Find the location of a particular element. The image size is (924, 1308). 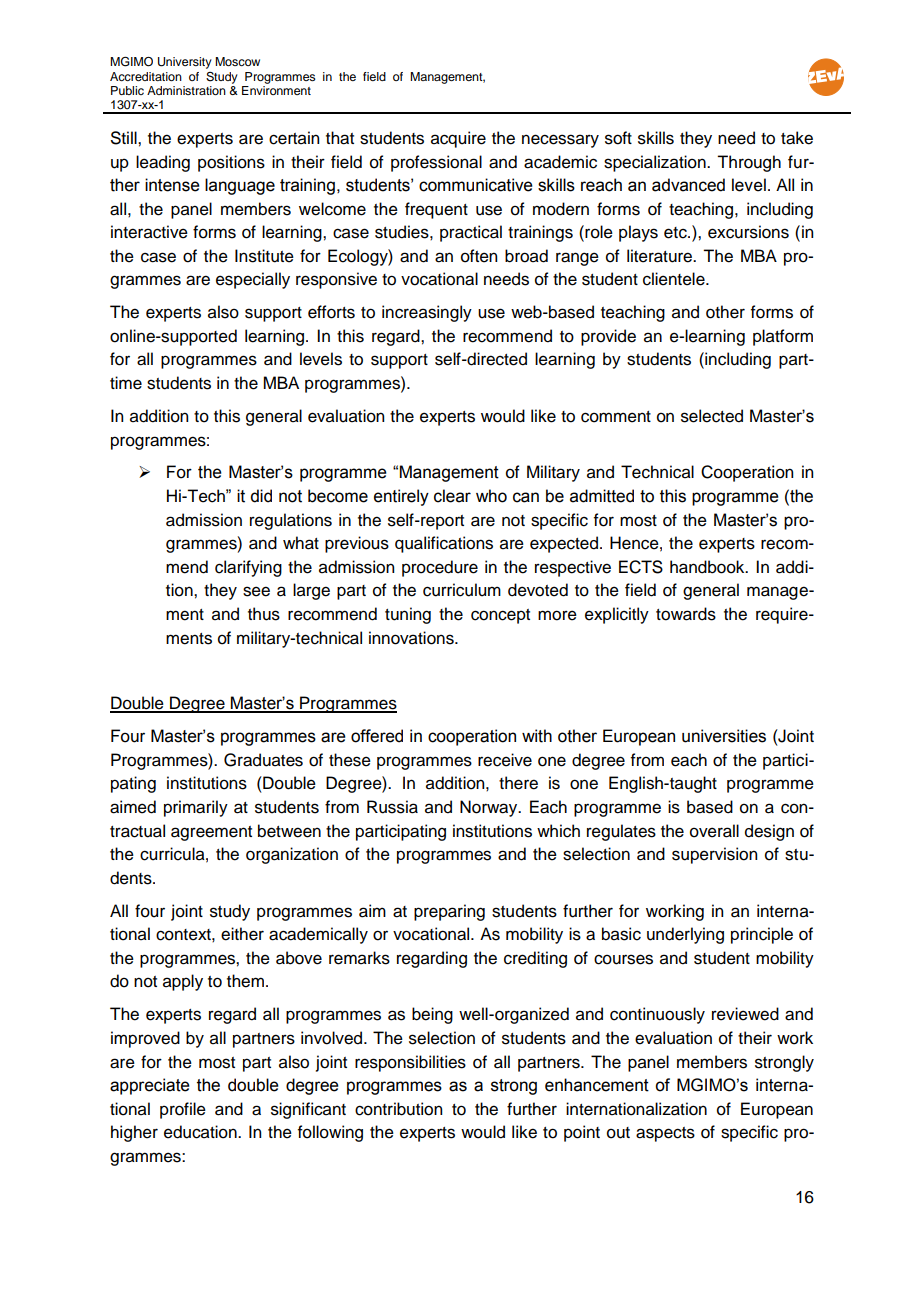

receive is located at coordinates (505, 760).
